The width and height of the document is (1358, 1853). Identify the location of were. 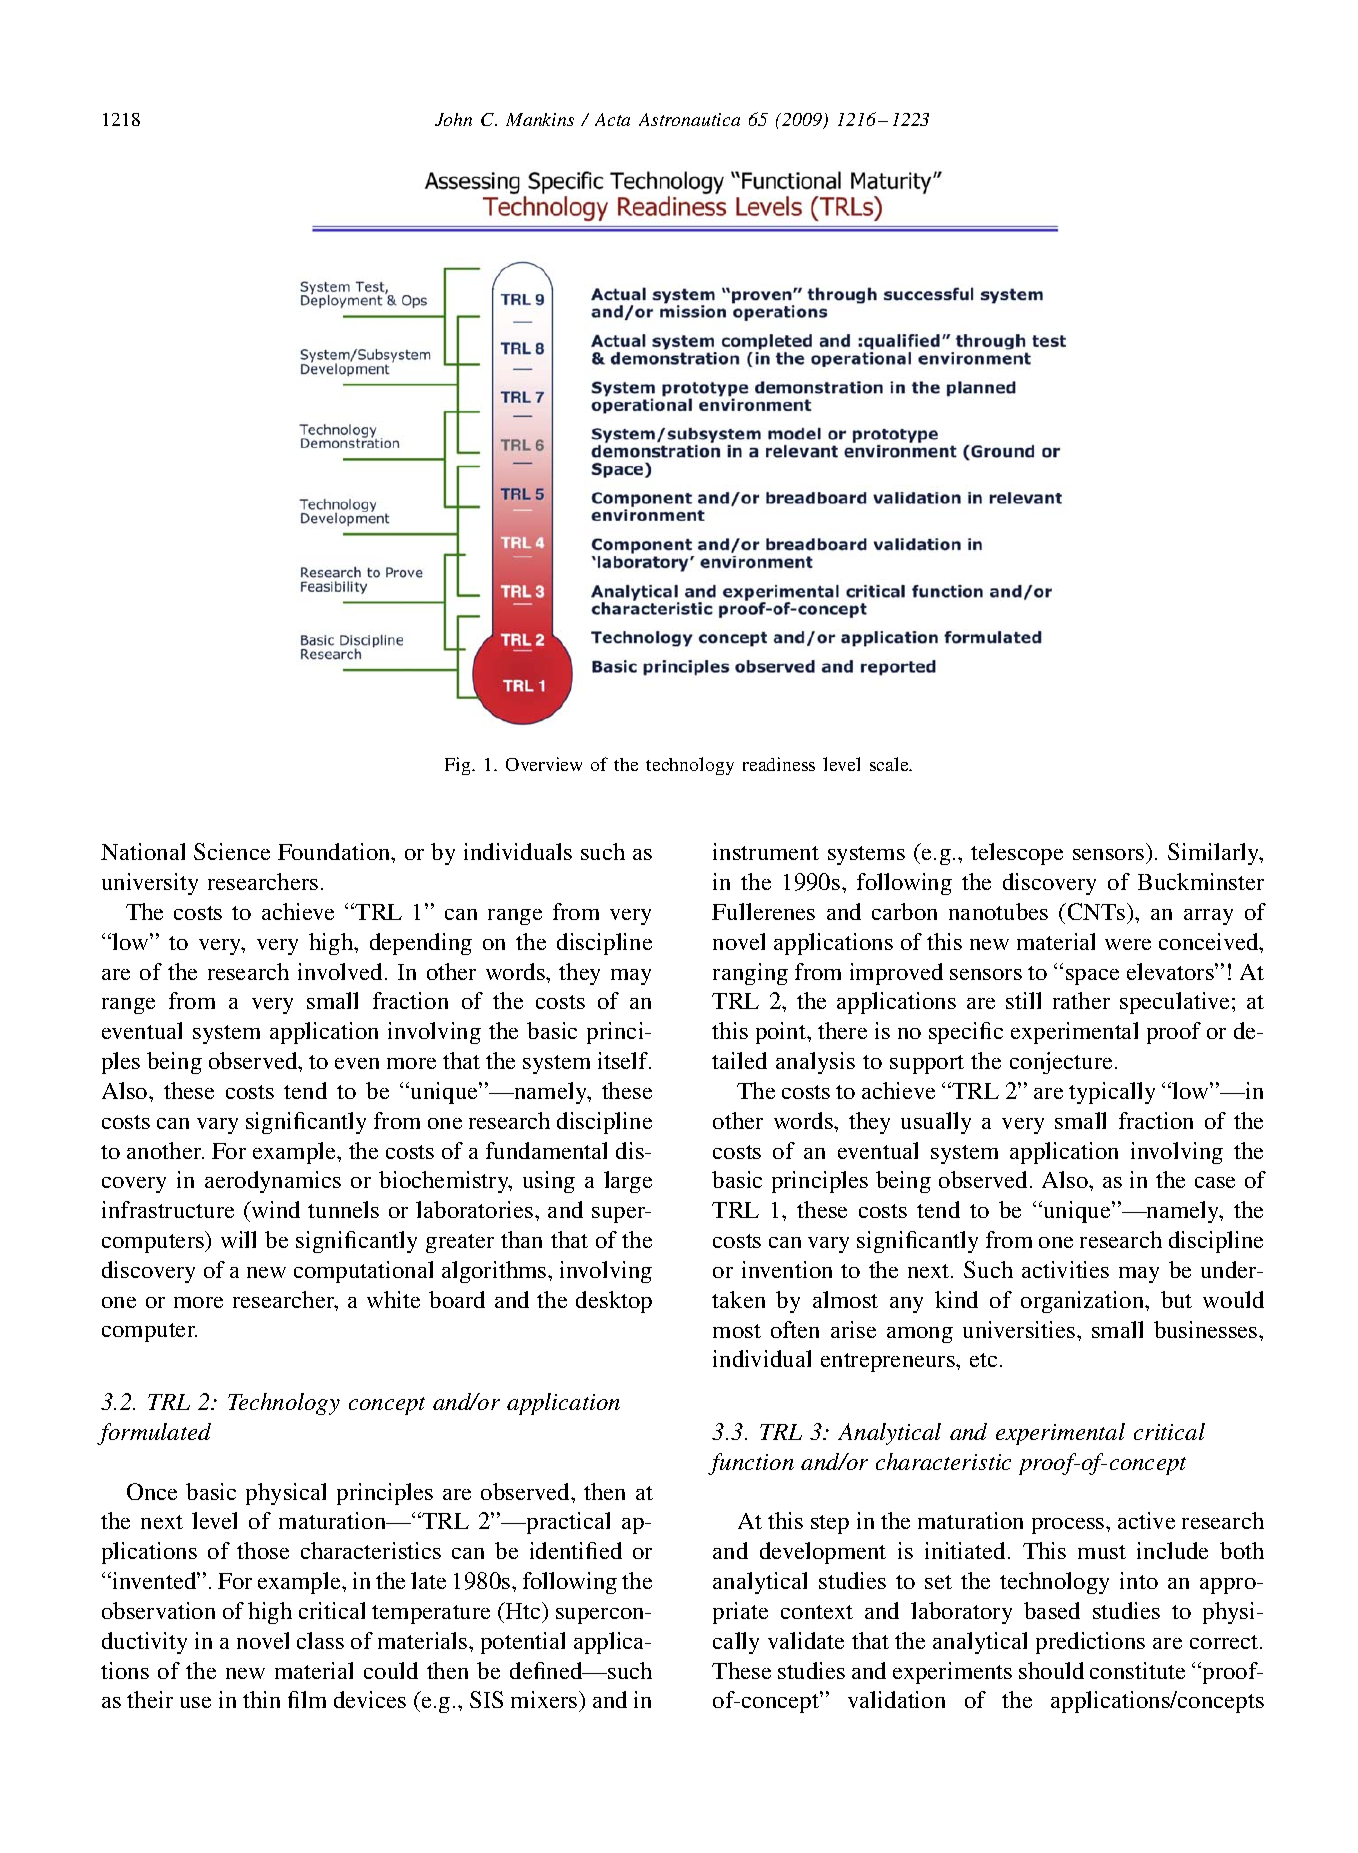
(1128, 944).
